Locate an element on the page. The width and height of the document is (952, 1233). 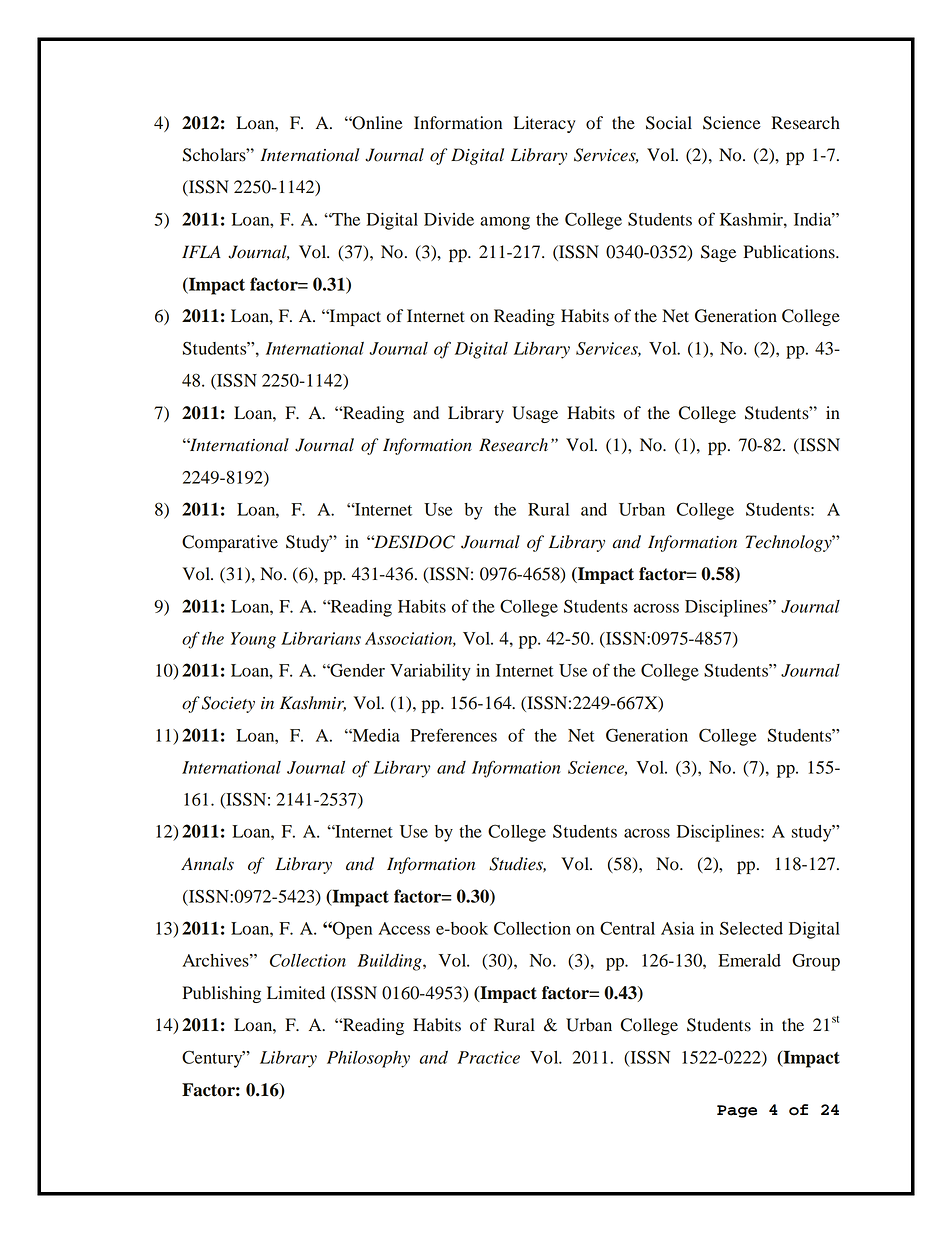
Philosophy is located at coordinates (368, 1059).
